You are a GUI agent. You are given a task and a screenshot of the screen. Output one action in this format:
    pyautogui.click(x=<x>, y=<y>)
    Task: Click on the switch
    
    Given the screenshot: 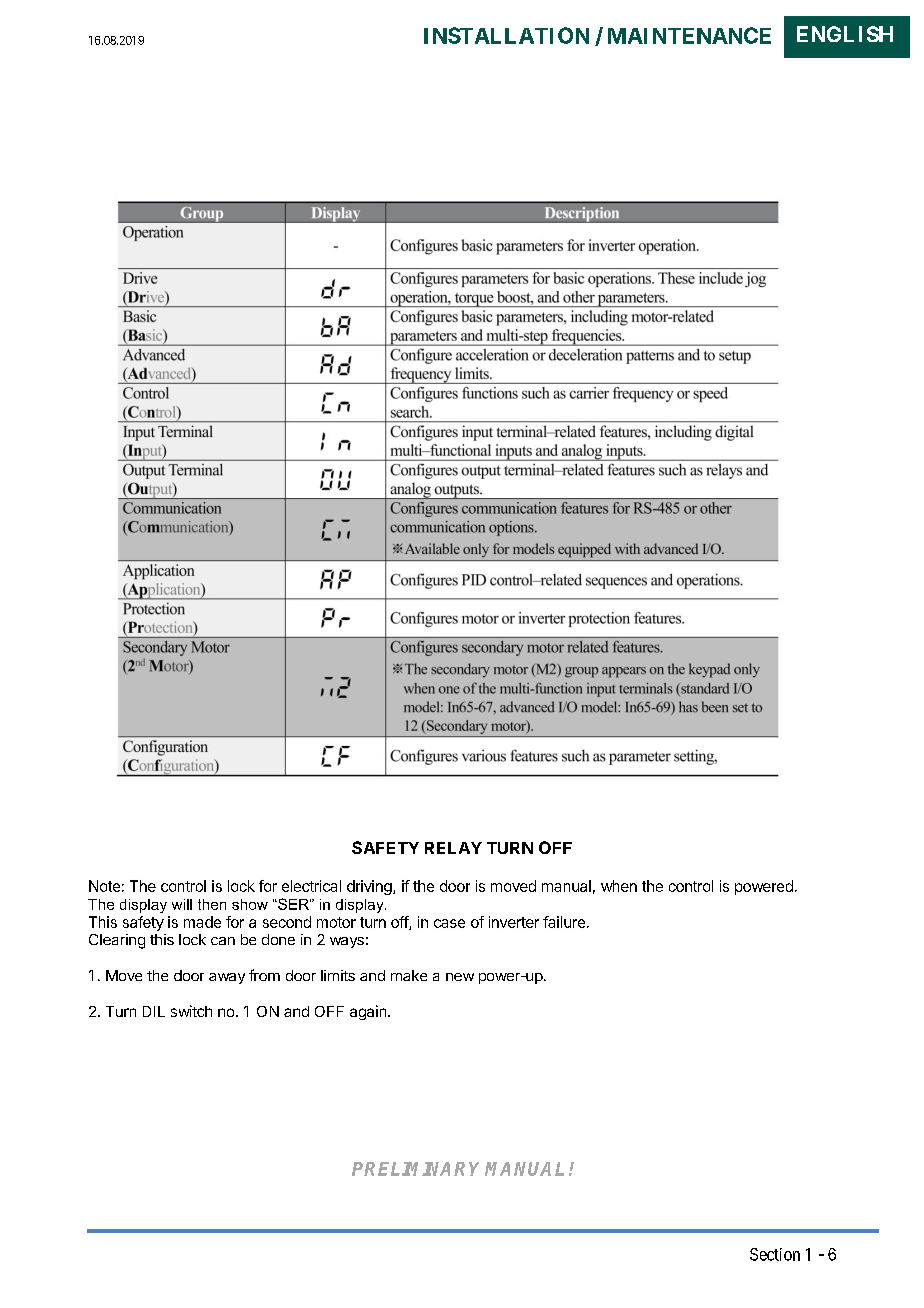 What is the action you would take?
    pyautogui.click(x=191, y=1011)
